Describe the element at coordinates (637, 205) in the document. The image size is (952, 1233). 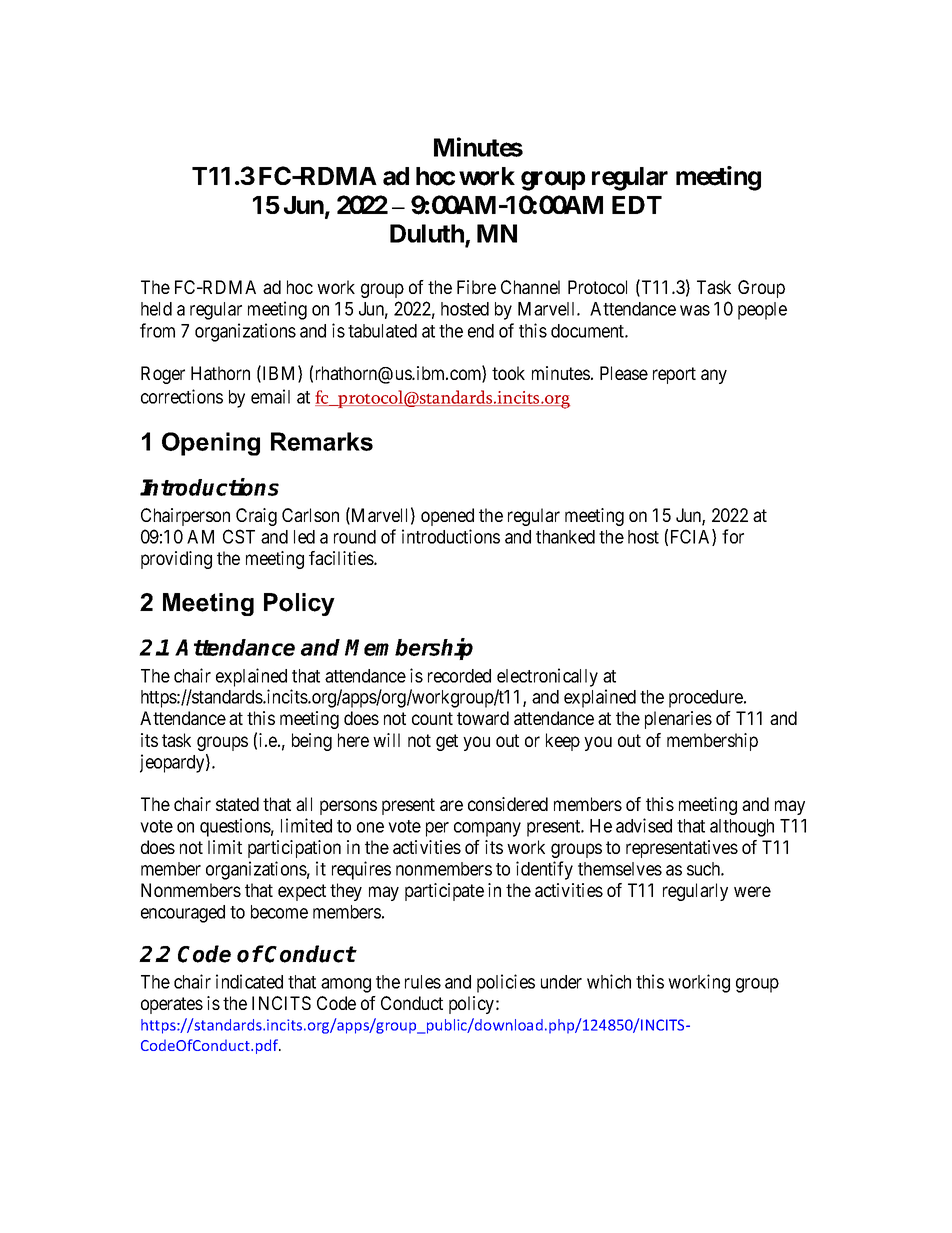
I see `EDT` at that location.
